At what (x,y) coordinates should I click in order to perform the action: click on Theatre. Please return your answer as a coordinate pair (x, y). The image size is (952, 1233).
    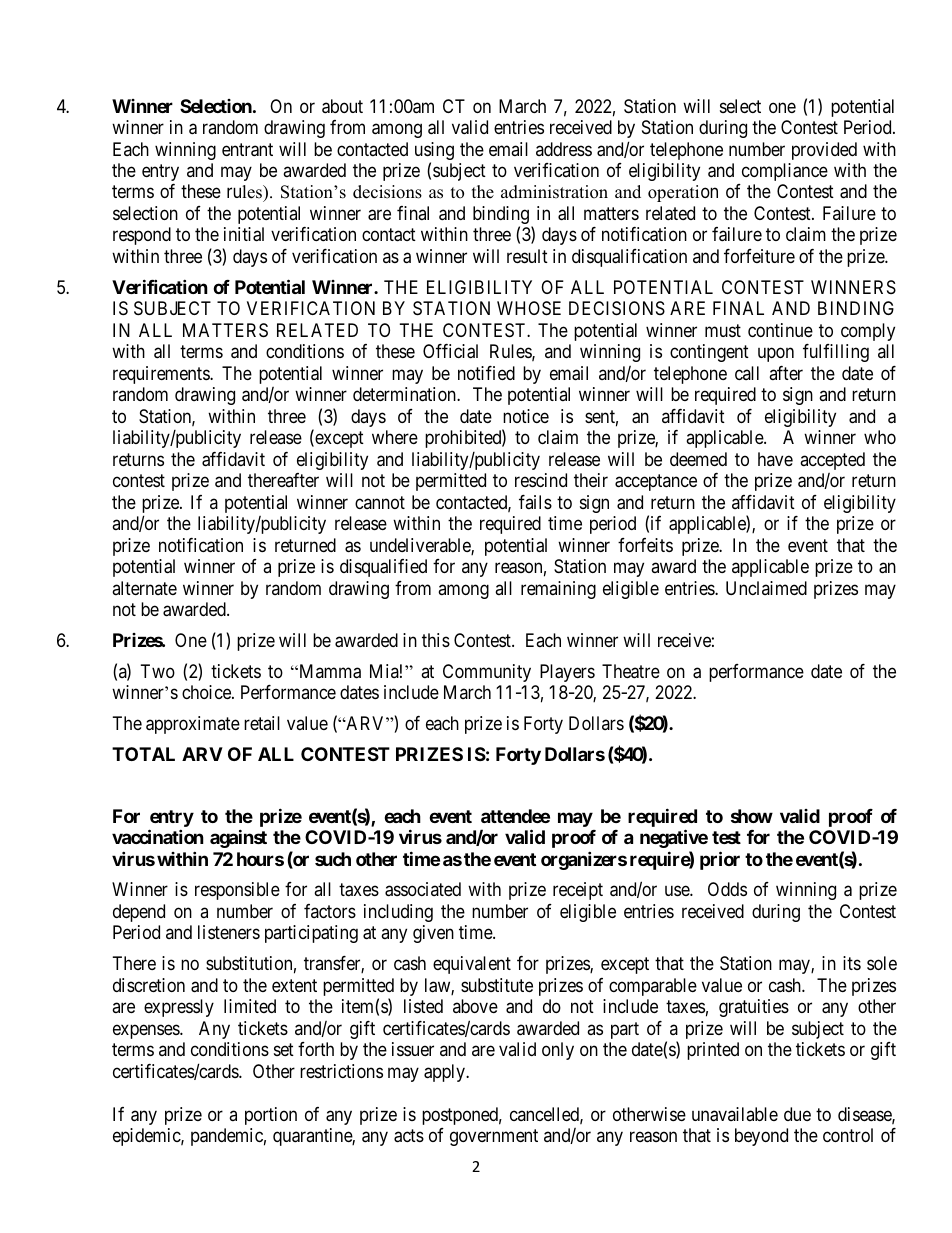
    Looking at the image, I should click on (631, 671).
